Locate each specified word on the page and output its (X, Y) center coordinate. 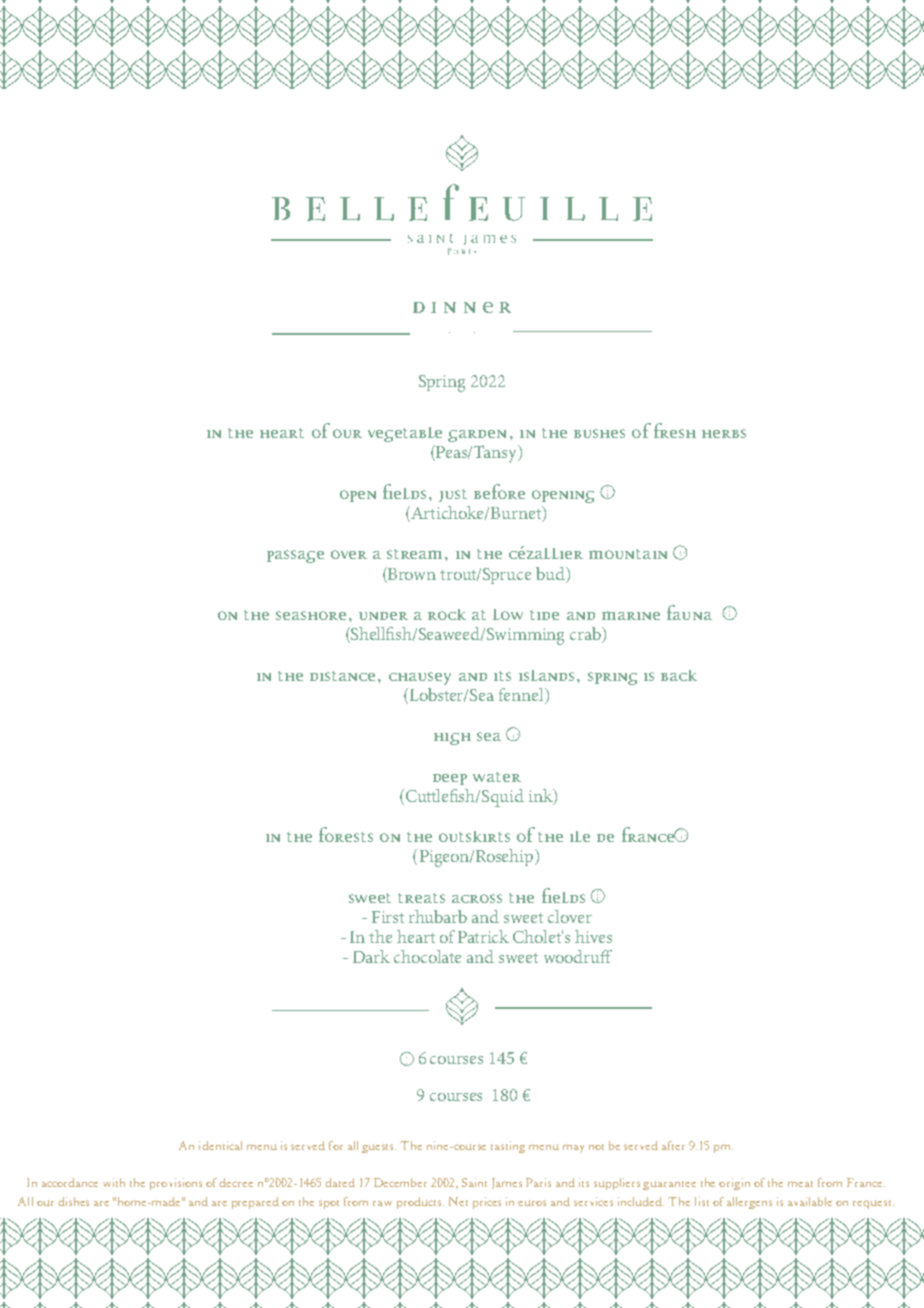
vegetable (405, 434)
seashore (311, 615)
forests (346, 834)
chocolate (427, 956)
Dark (371, 956)
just (453, 495)
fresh (675, 430)
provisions (176, 1184)
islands (546, 675)
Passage (295, 556)
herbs (724, 433)
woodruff (578, 956)
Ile (580, 836)
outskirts (474, 836)
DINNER (462, 307)
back (679, 675)
